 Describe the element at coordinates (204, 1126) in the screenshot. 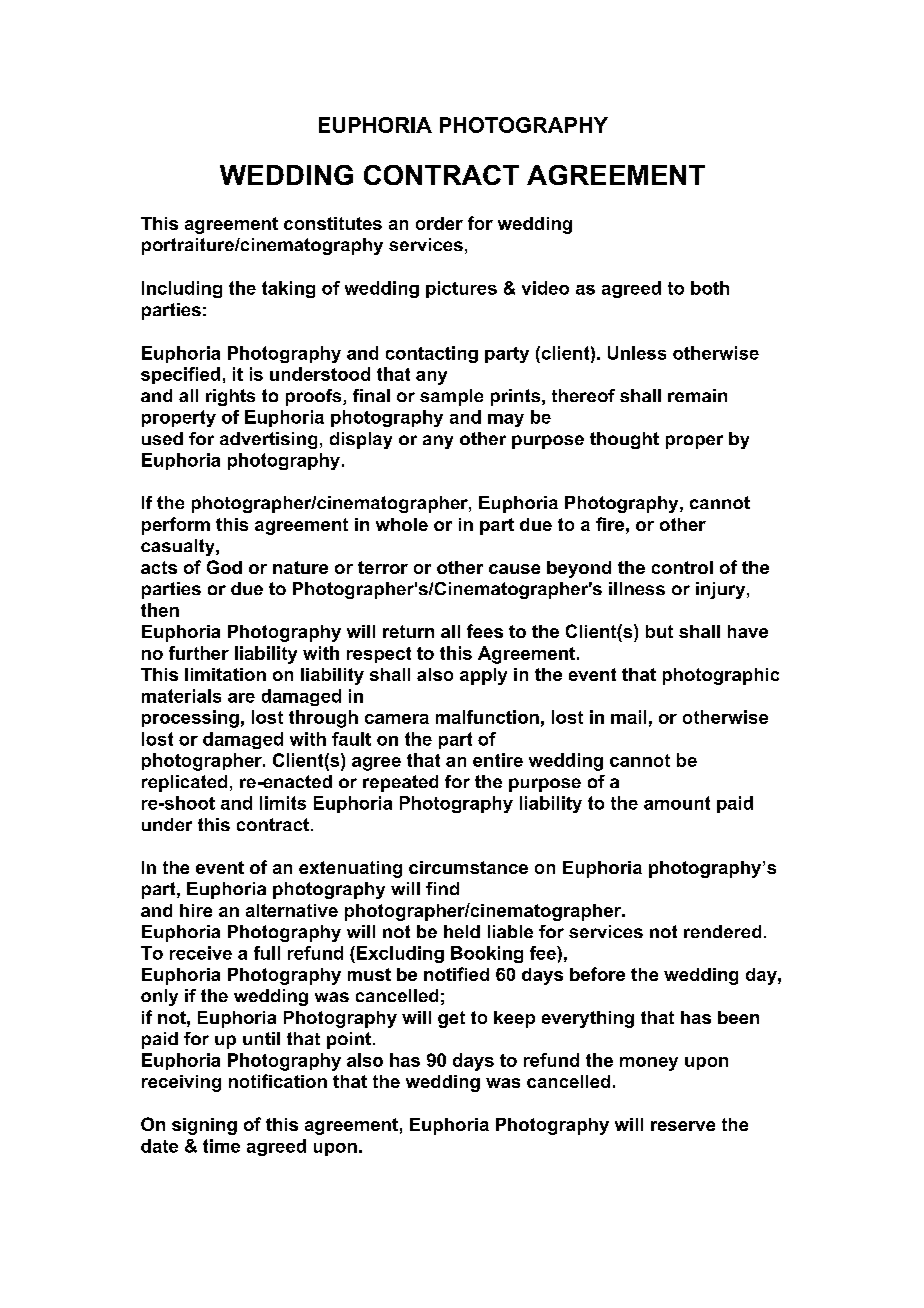

I see `signing` at that location.
